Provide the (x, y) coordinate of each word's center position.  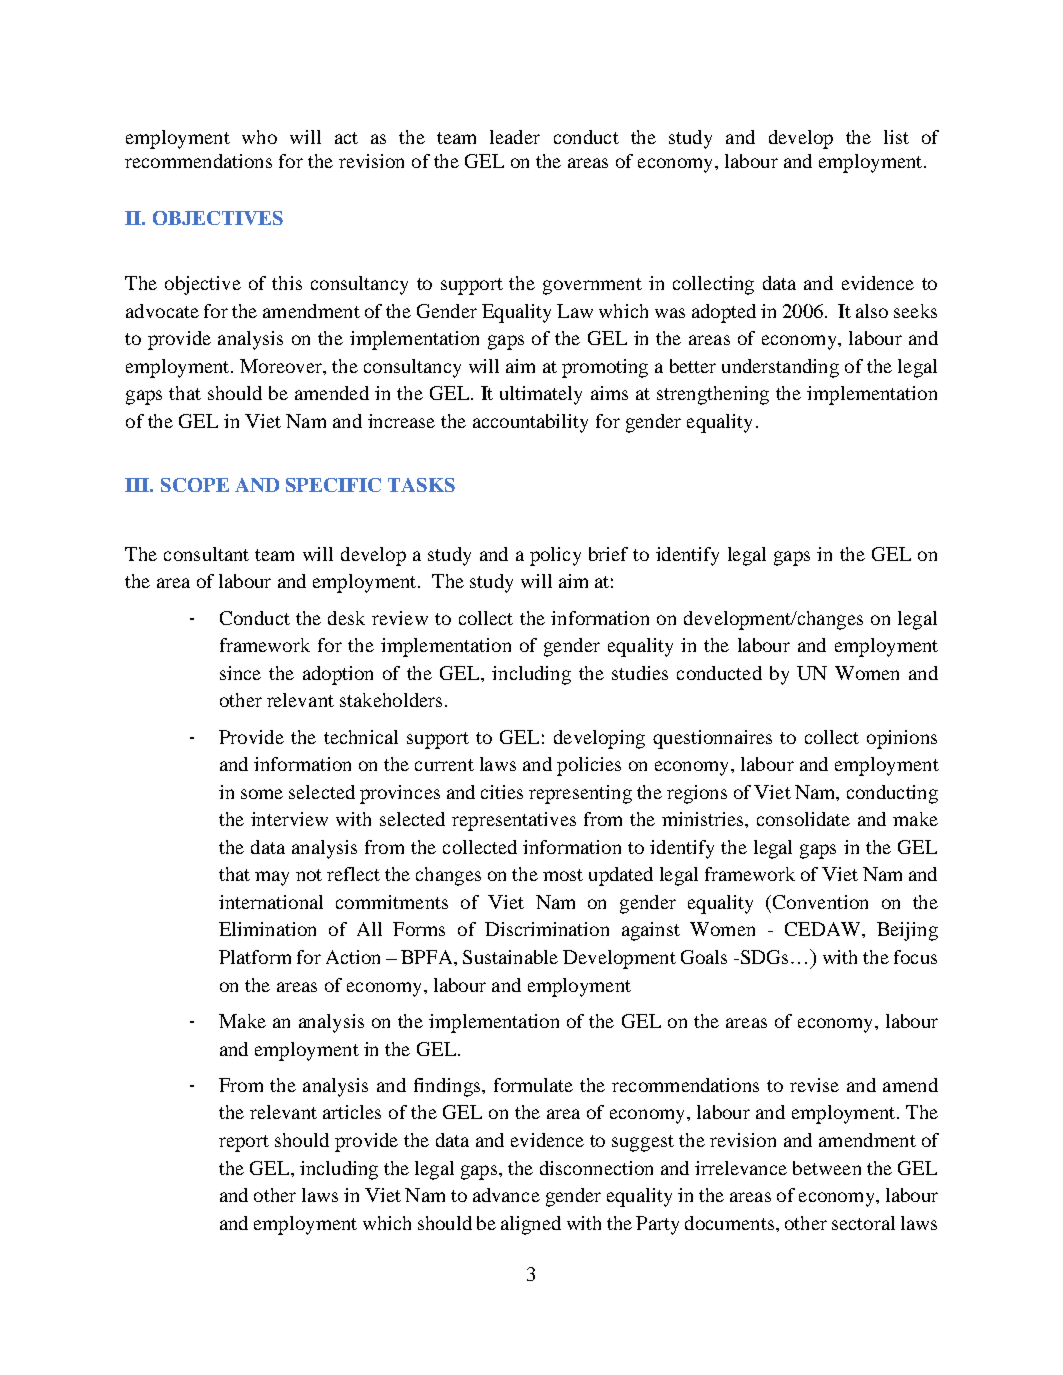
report (244, 1143)
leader (515, 137)
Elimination (267, 929)
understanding (780, 368)
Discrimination (547, 929)
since (240, 673)
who (259, 137)
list (896, 137)
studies (640, 673)
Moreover (282, 366)
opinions (902, 739)
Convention (819, 902)
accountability (530, 423)
